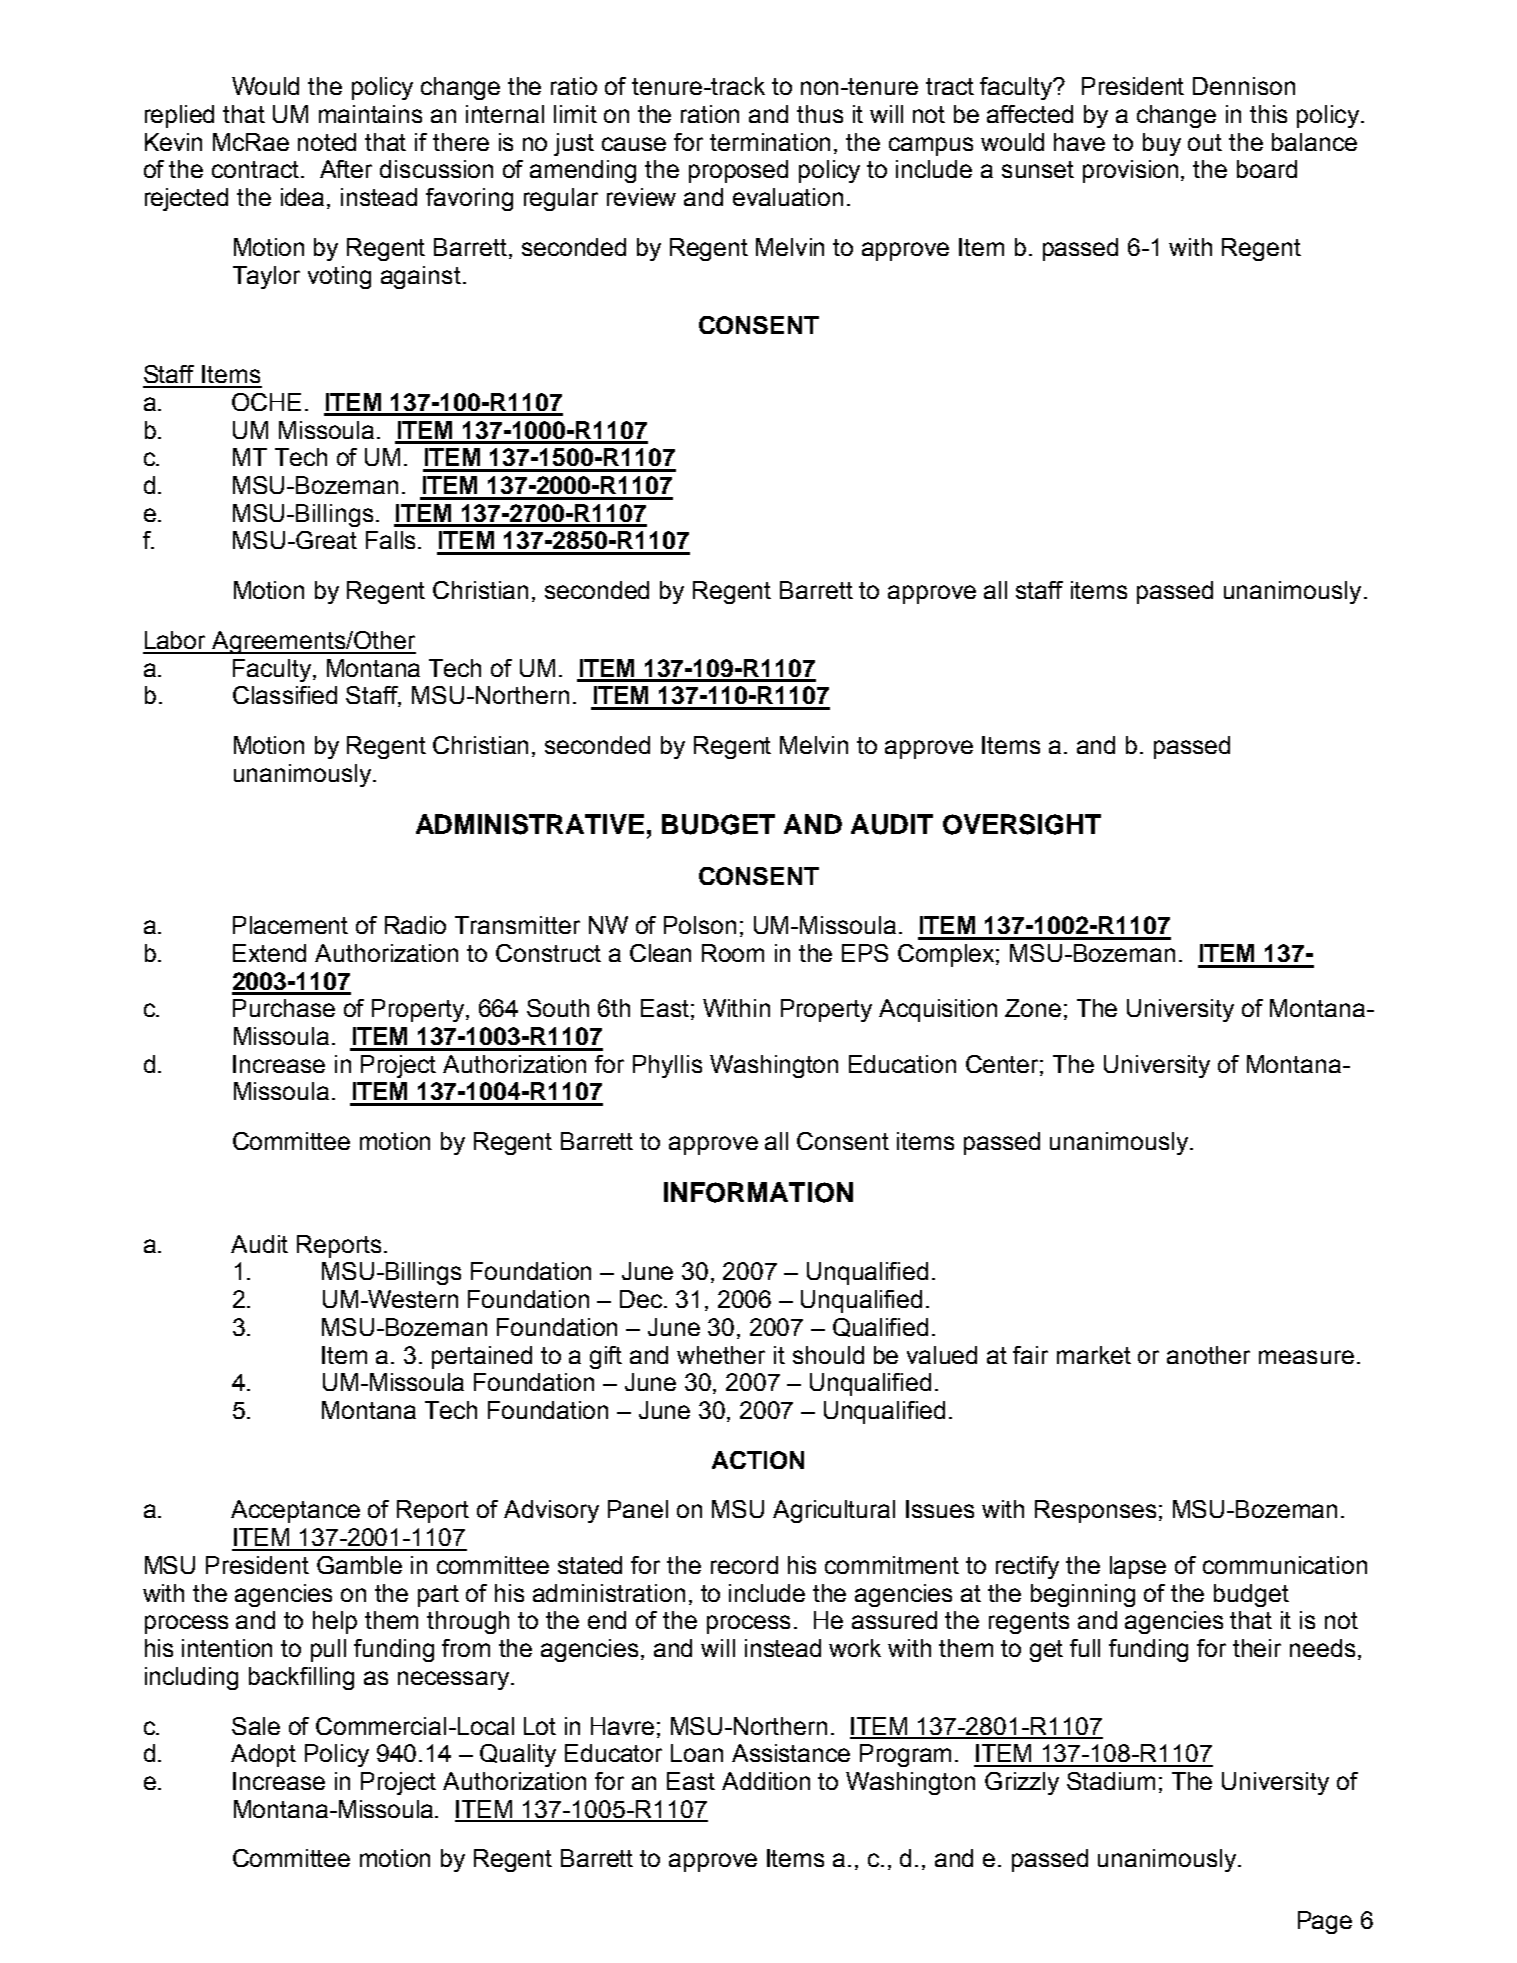  Describe the element at coordinates (263, 1755) in the image. I see `Adopt` at that location.
